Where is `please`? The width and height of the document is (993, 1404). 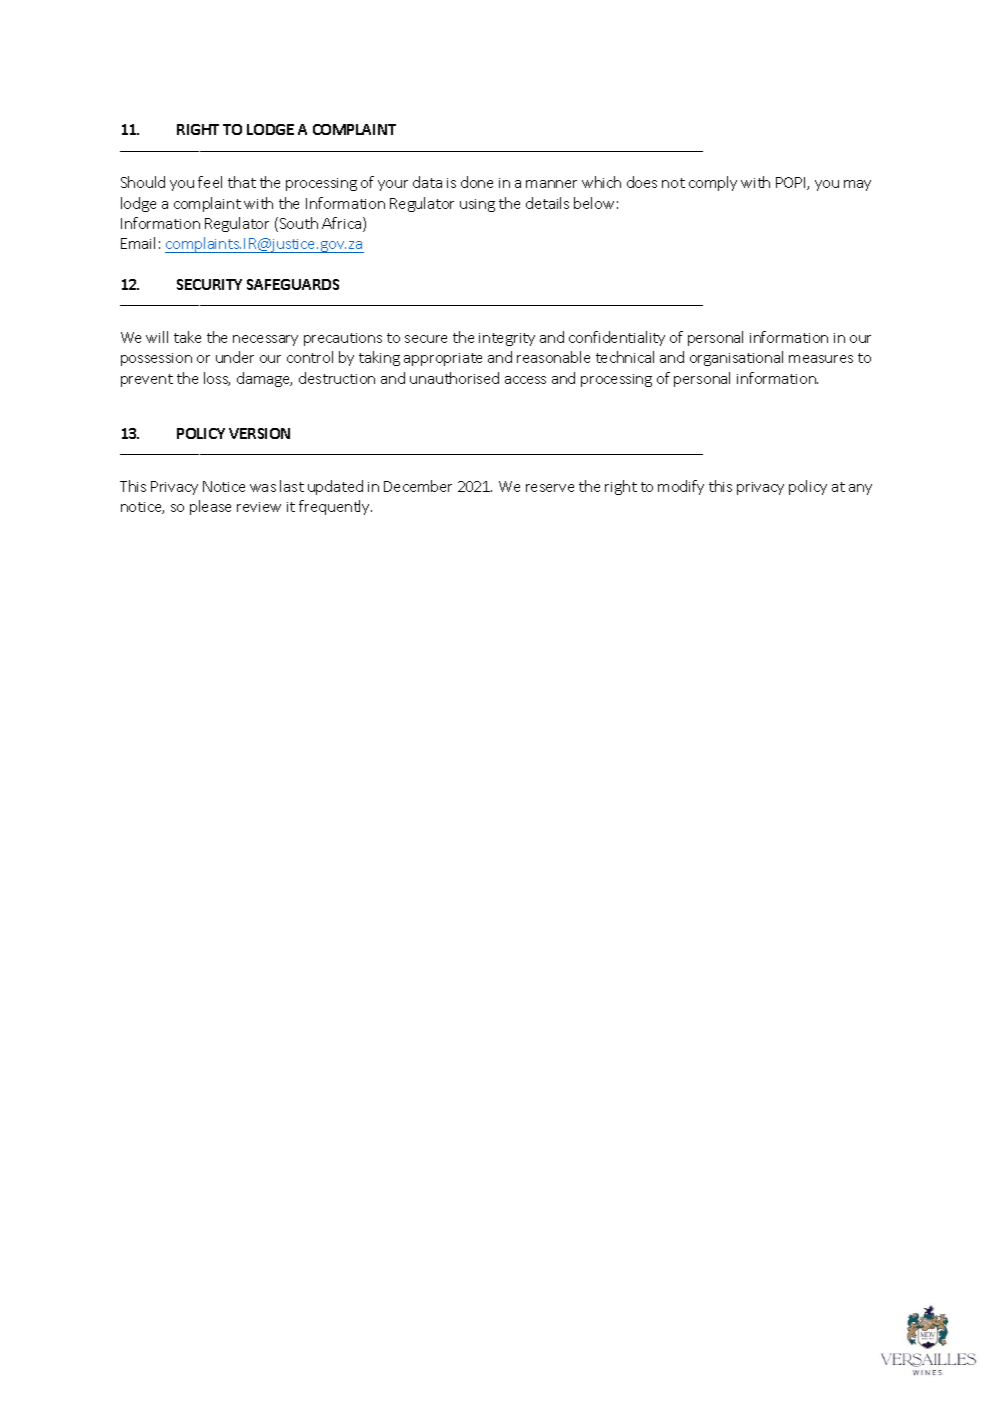 please is located at coordinates (210, 507).
